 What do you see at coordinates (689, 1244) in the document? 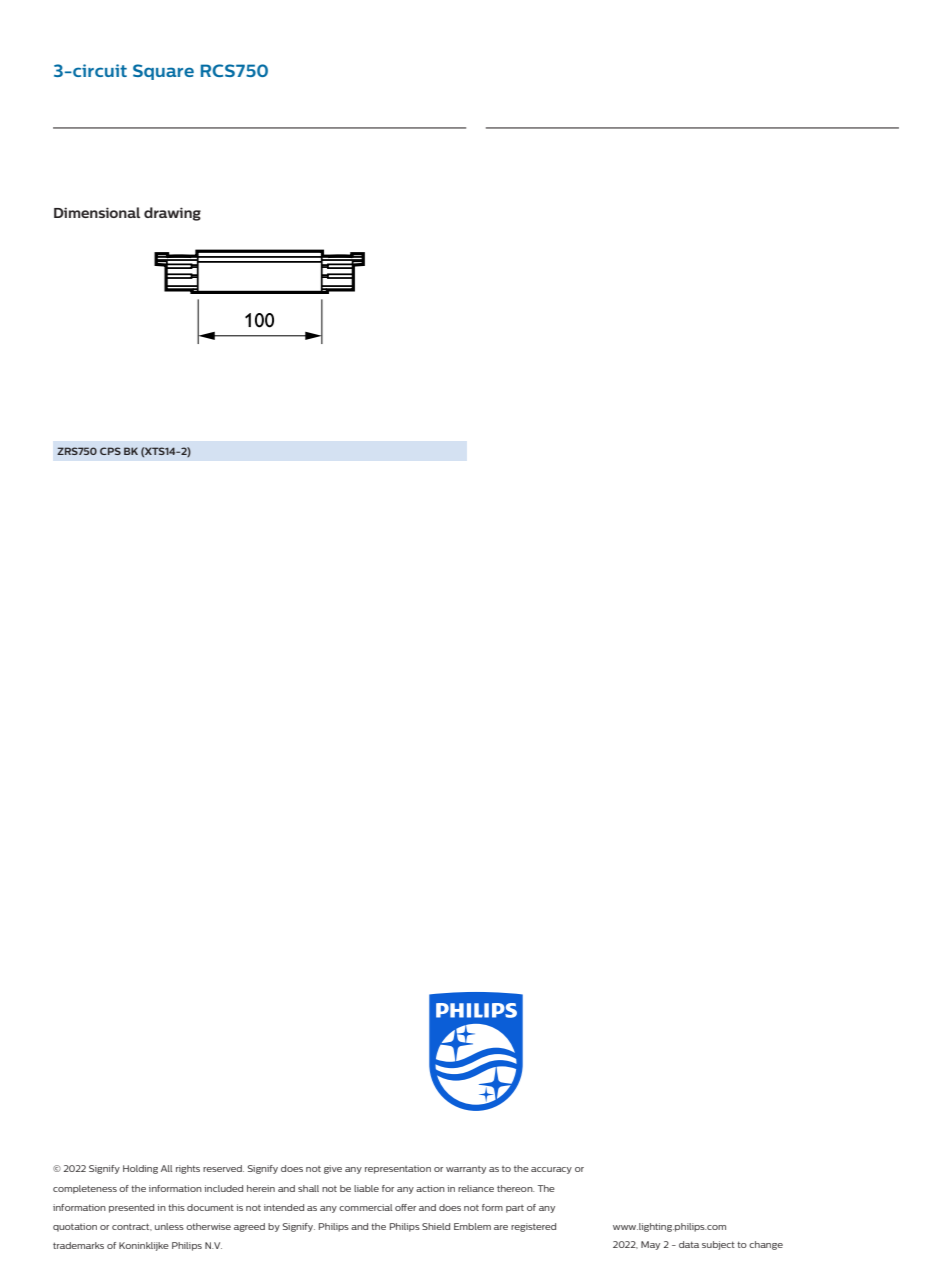
I see `data` at bounding box center [689, 1244].
